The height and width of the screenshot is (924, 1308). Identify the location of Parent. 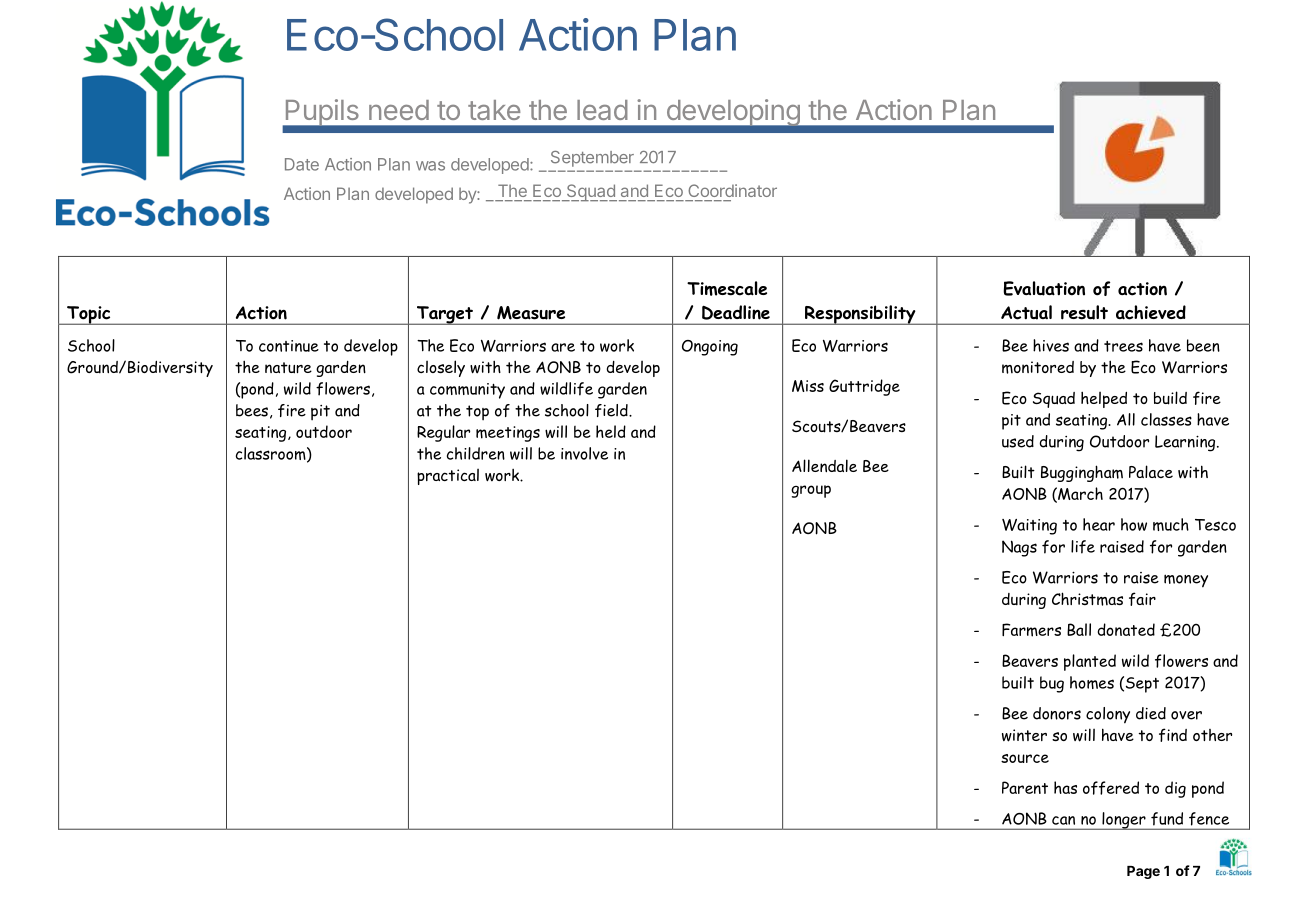
(1025, 787).
